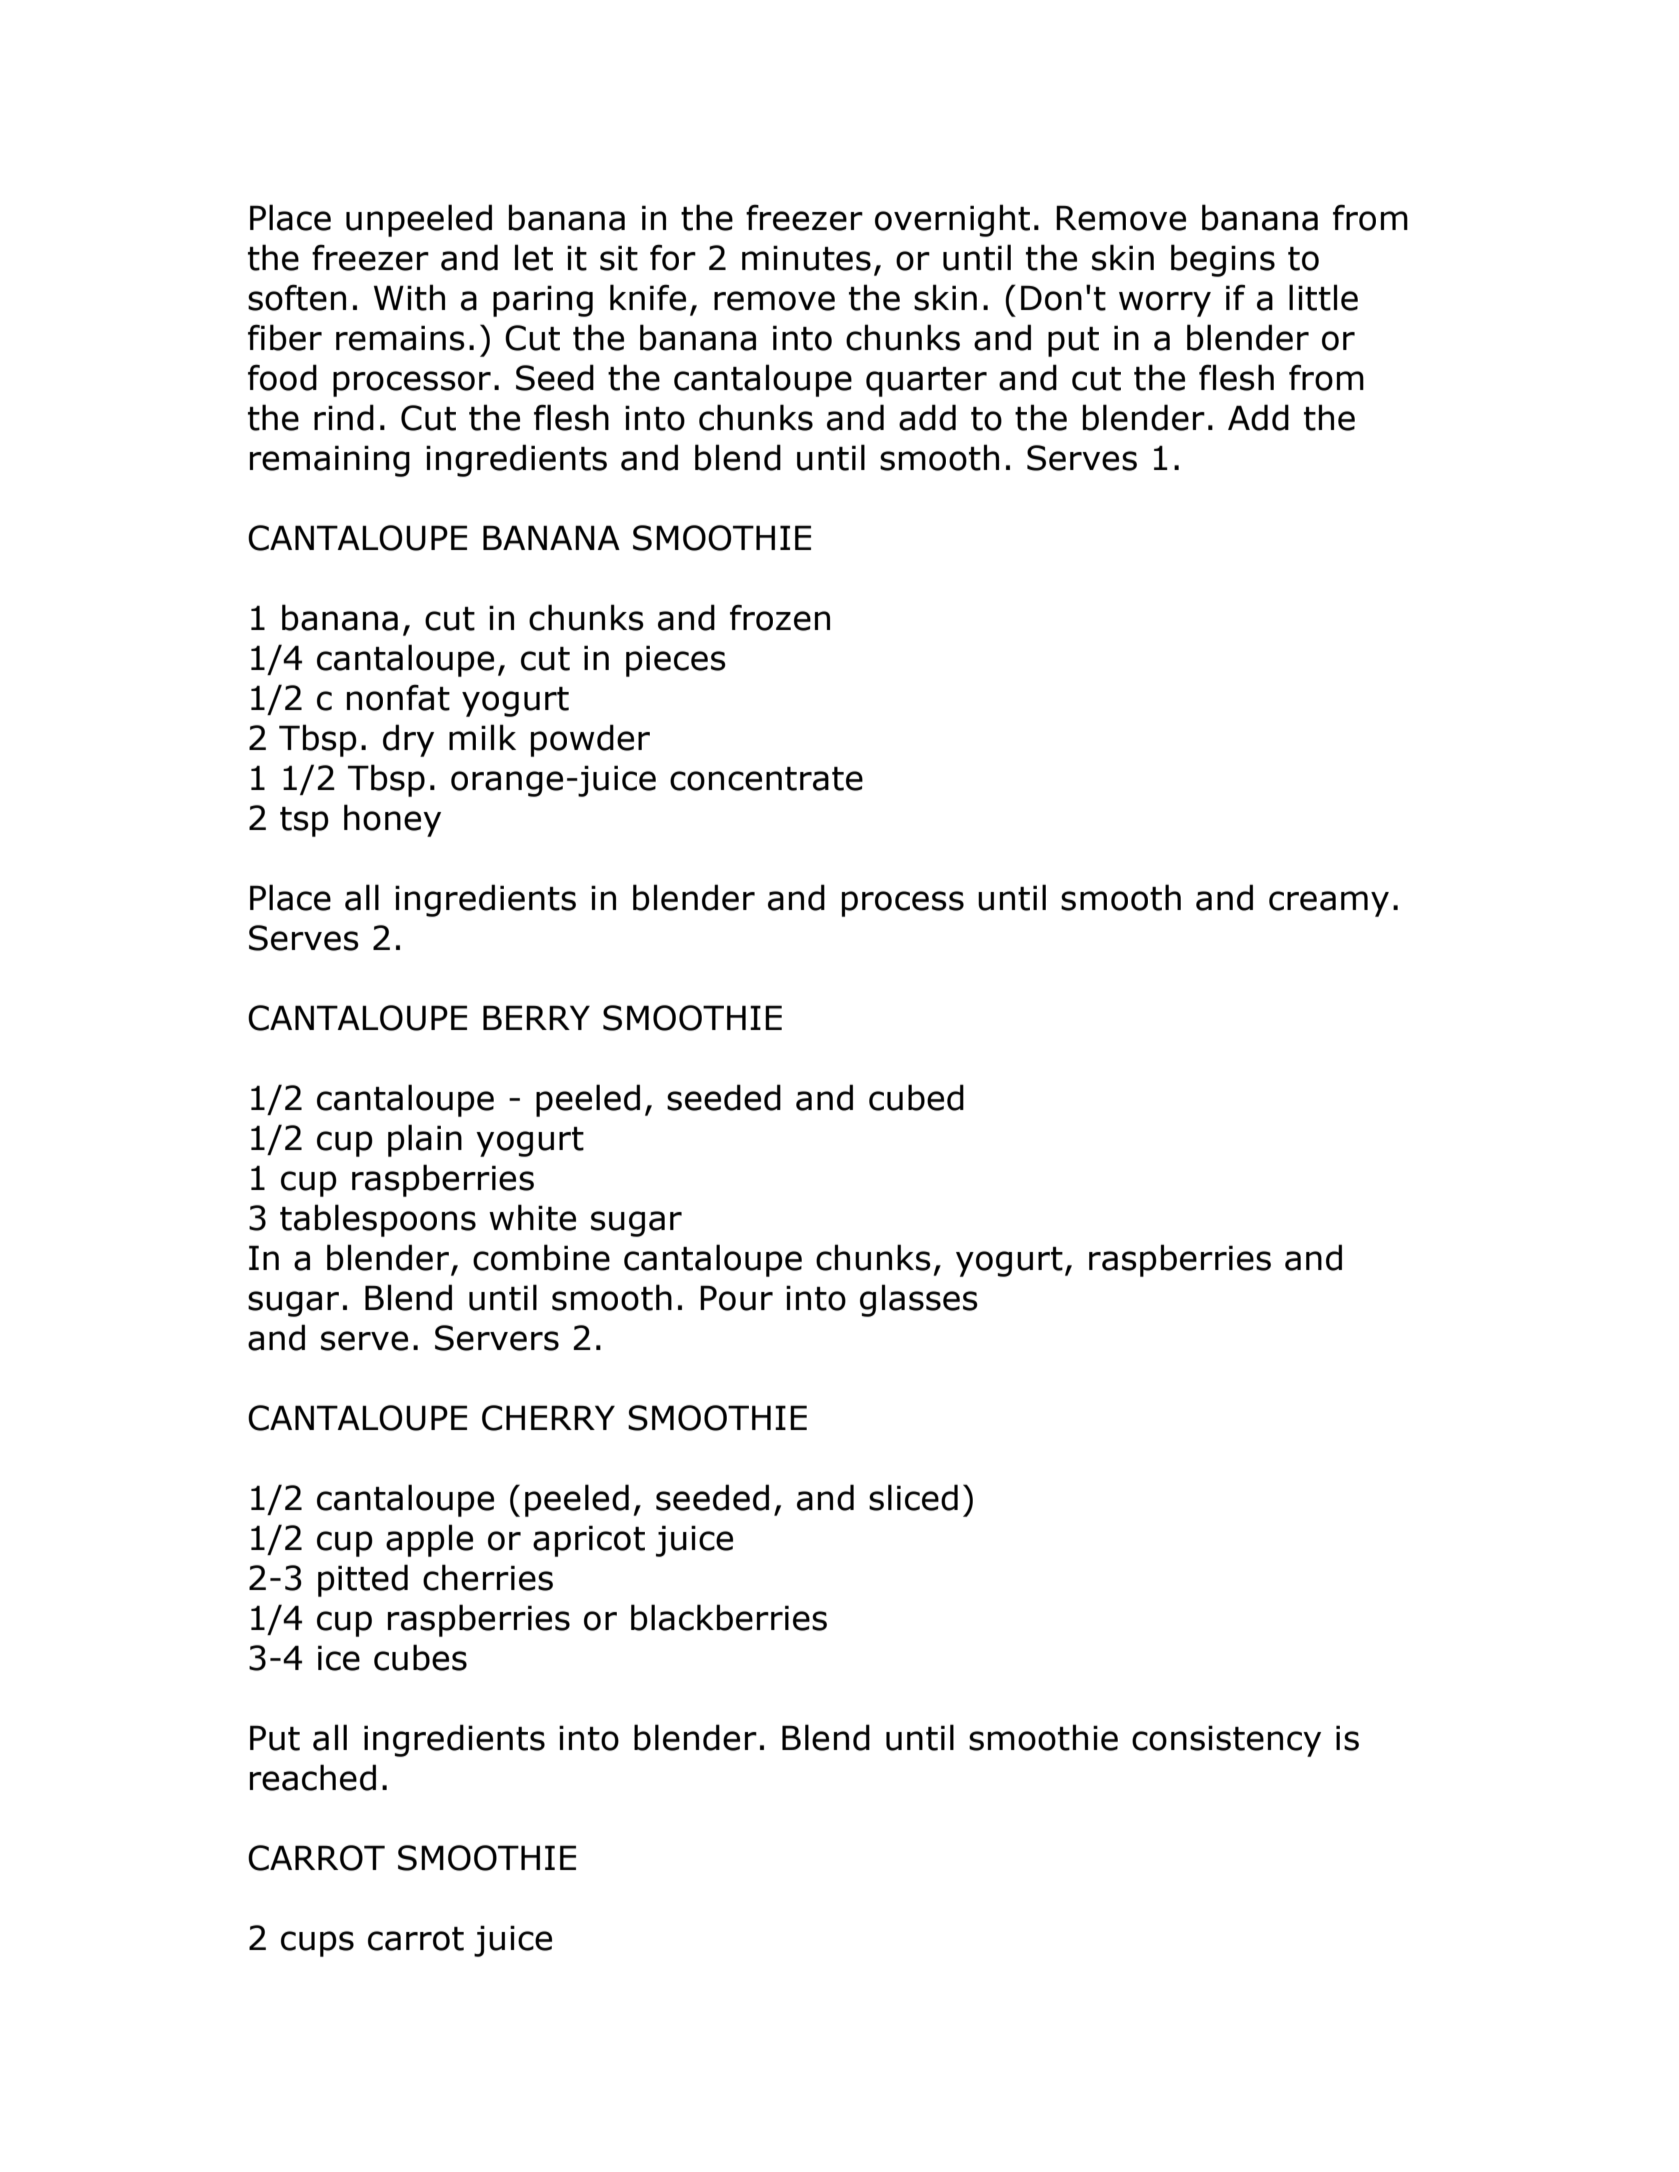  What do you see at coordinates (780, 617) in the document?
I see `frozen` at bounding box center [780, 617].
